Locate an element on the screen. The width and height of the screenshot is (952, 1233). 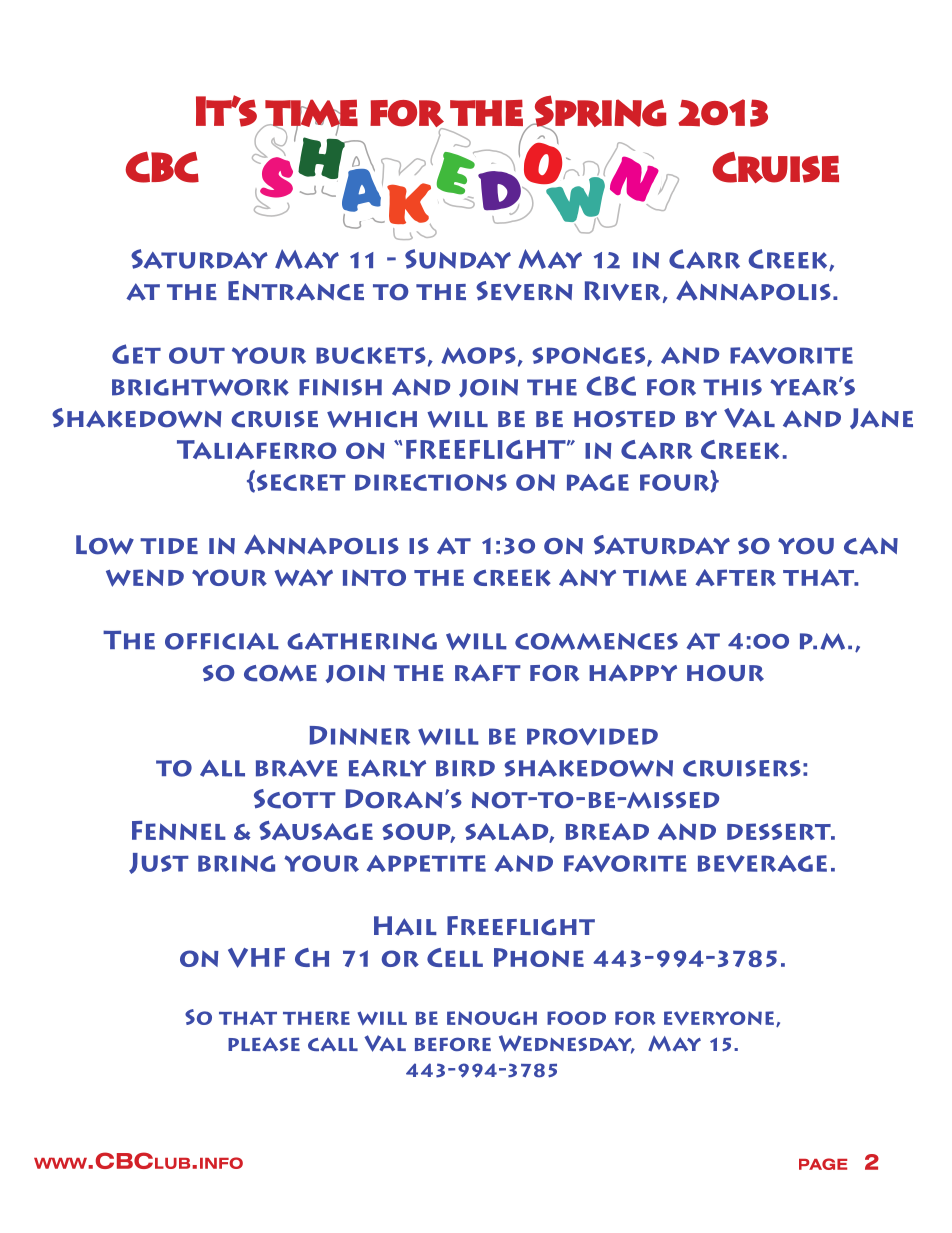
River is located at coordinates (622, 291).
